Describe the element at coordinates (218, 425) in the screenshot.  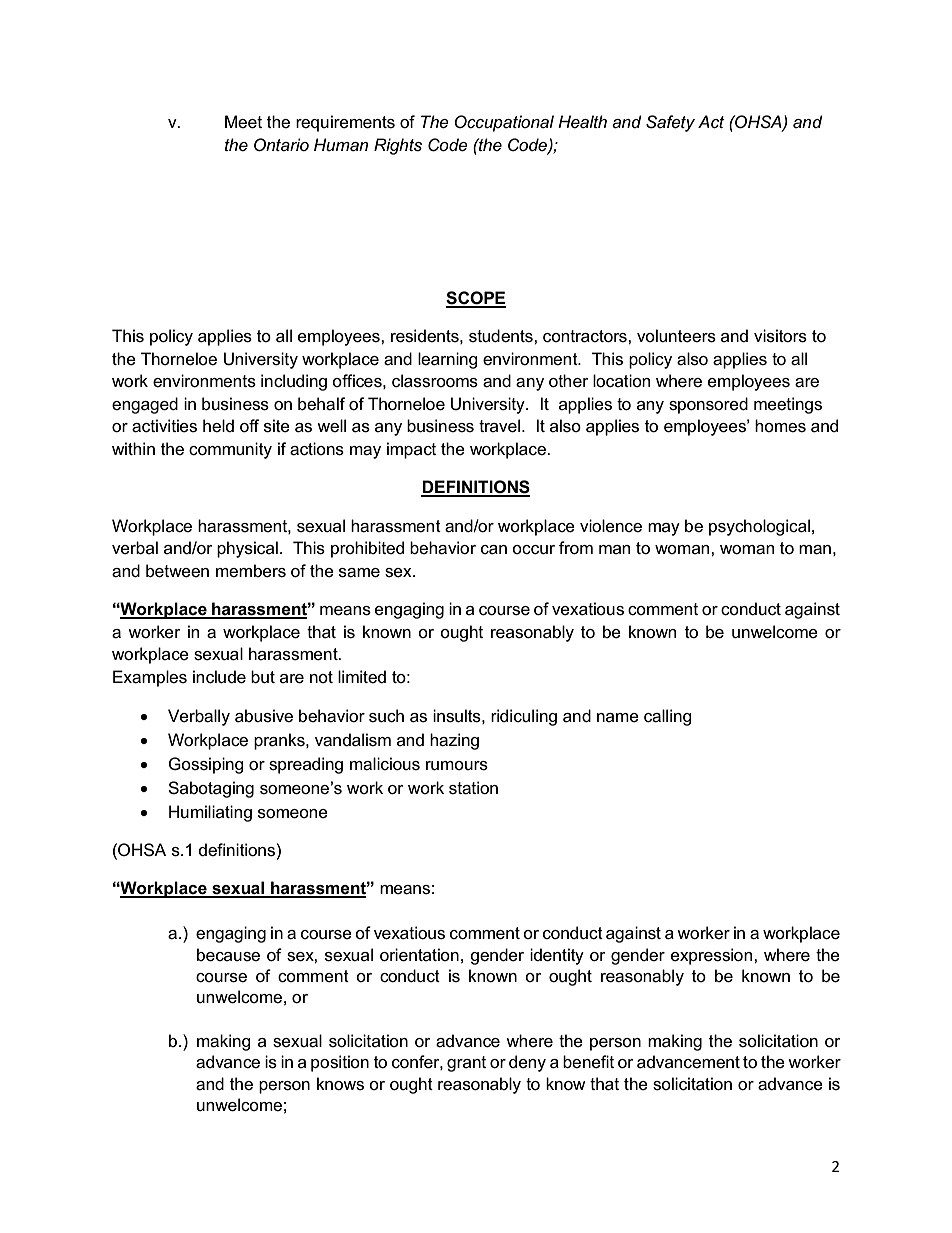
I see `held` at that location.
